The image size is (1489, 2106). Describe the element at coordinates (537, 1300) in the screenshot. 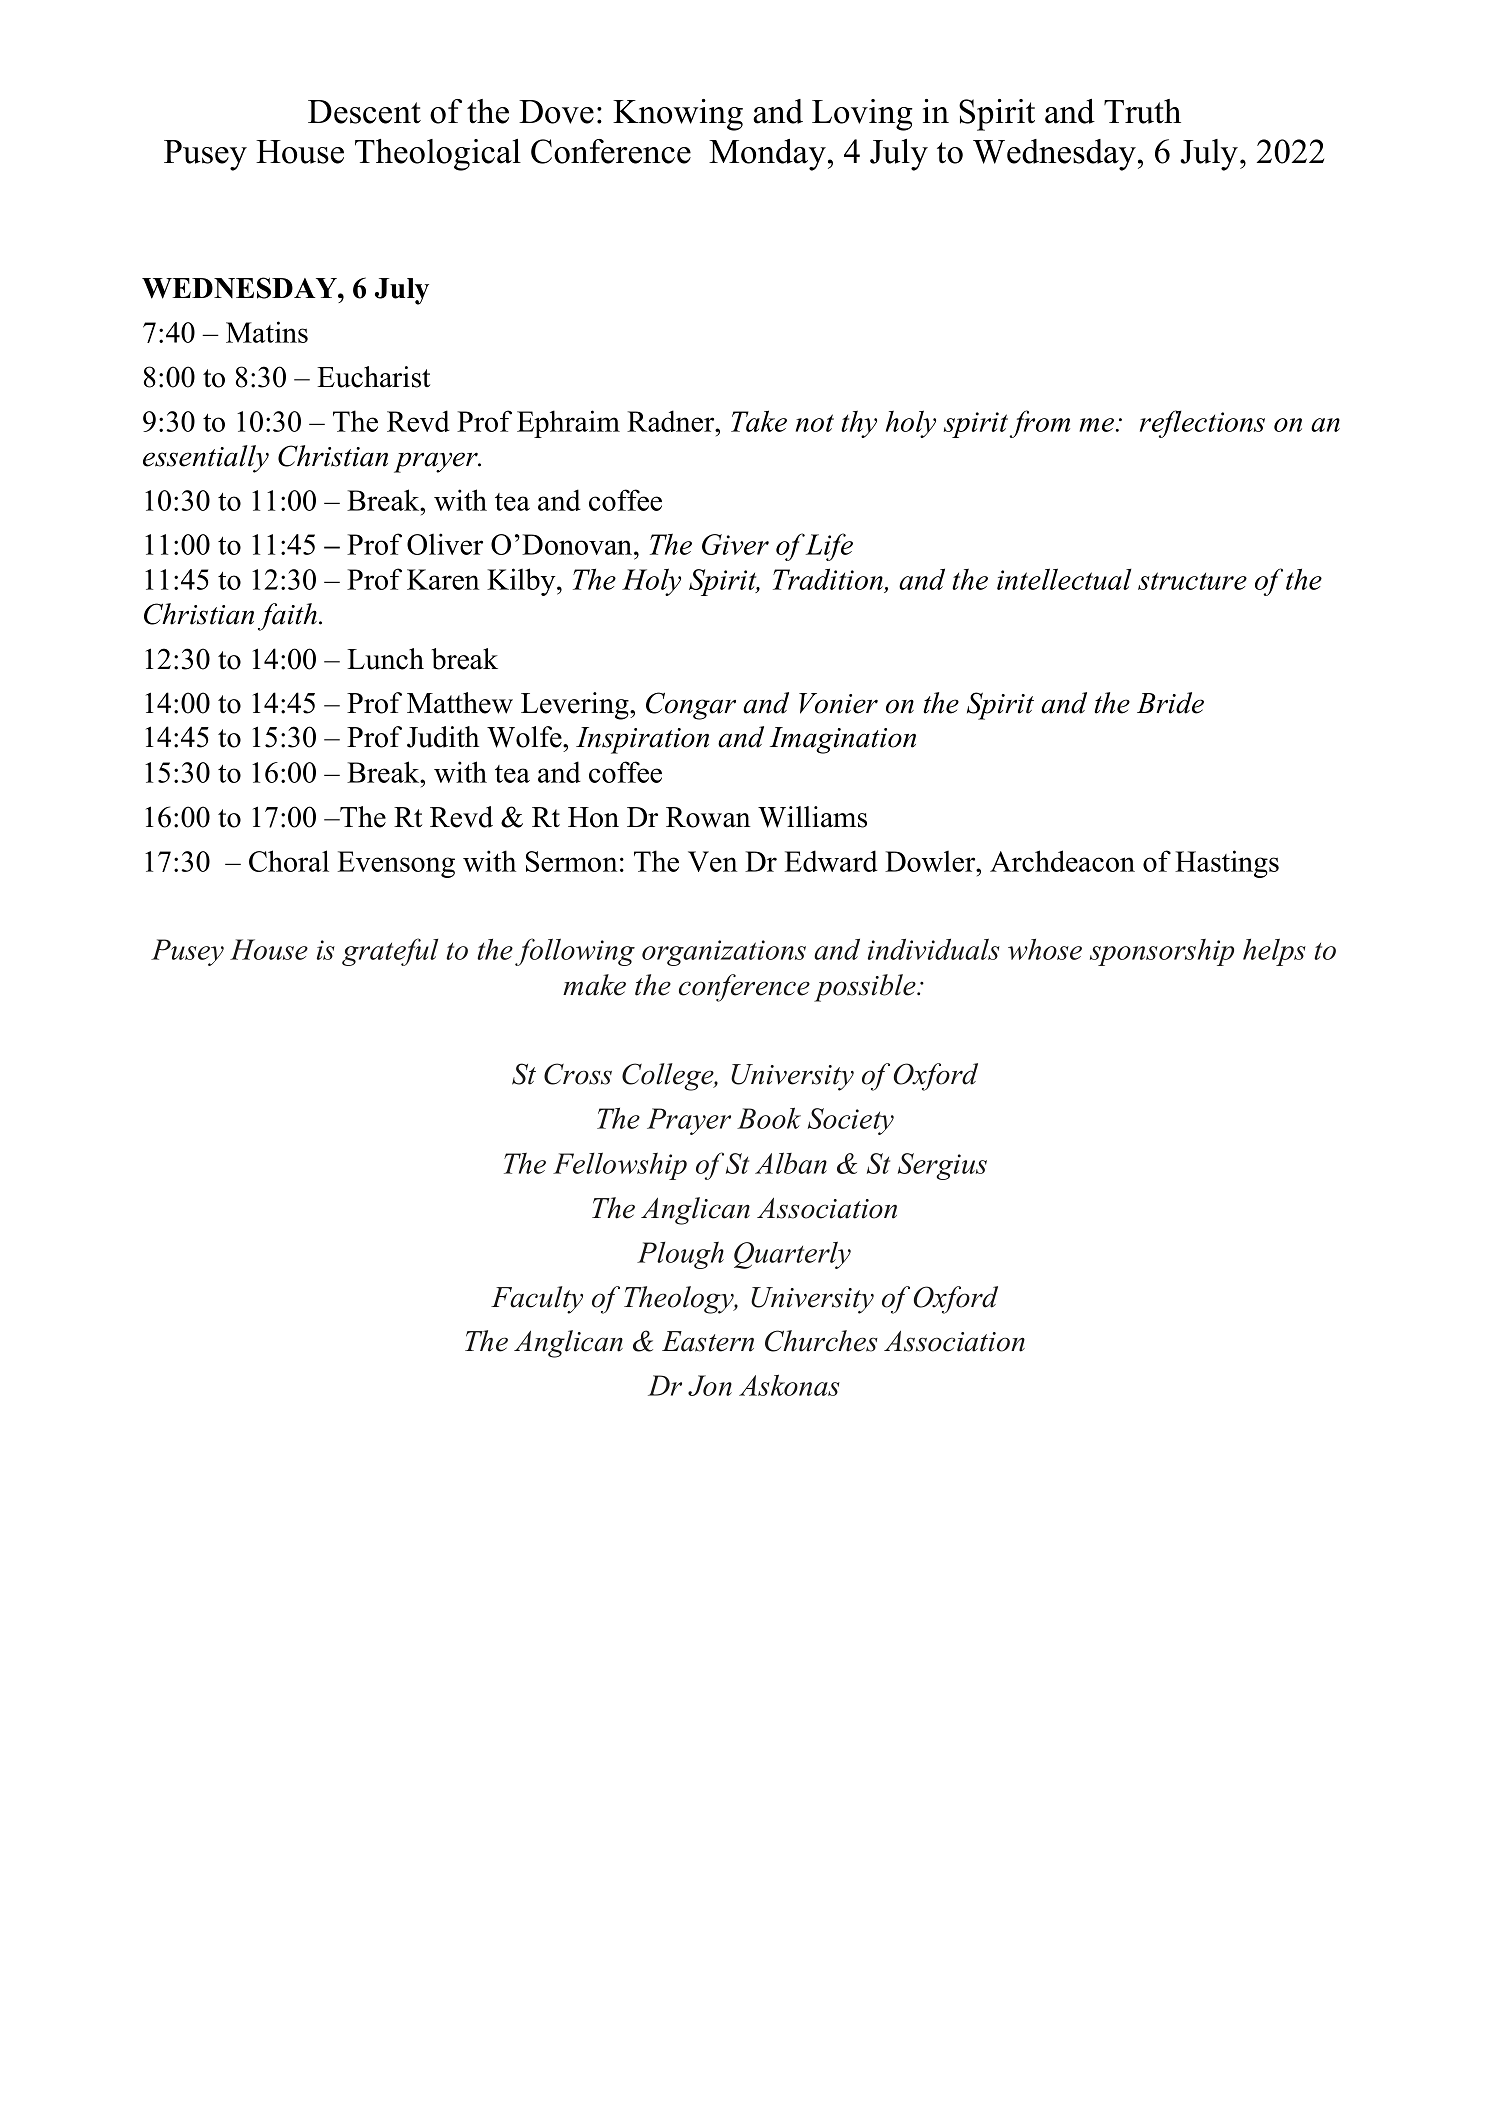

I see `Faculty` at that location.
